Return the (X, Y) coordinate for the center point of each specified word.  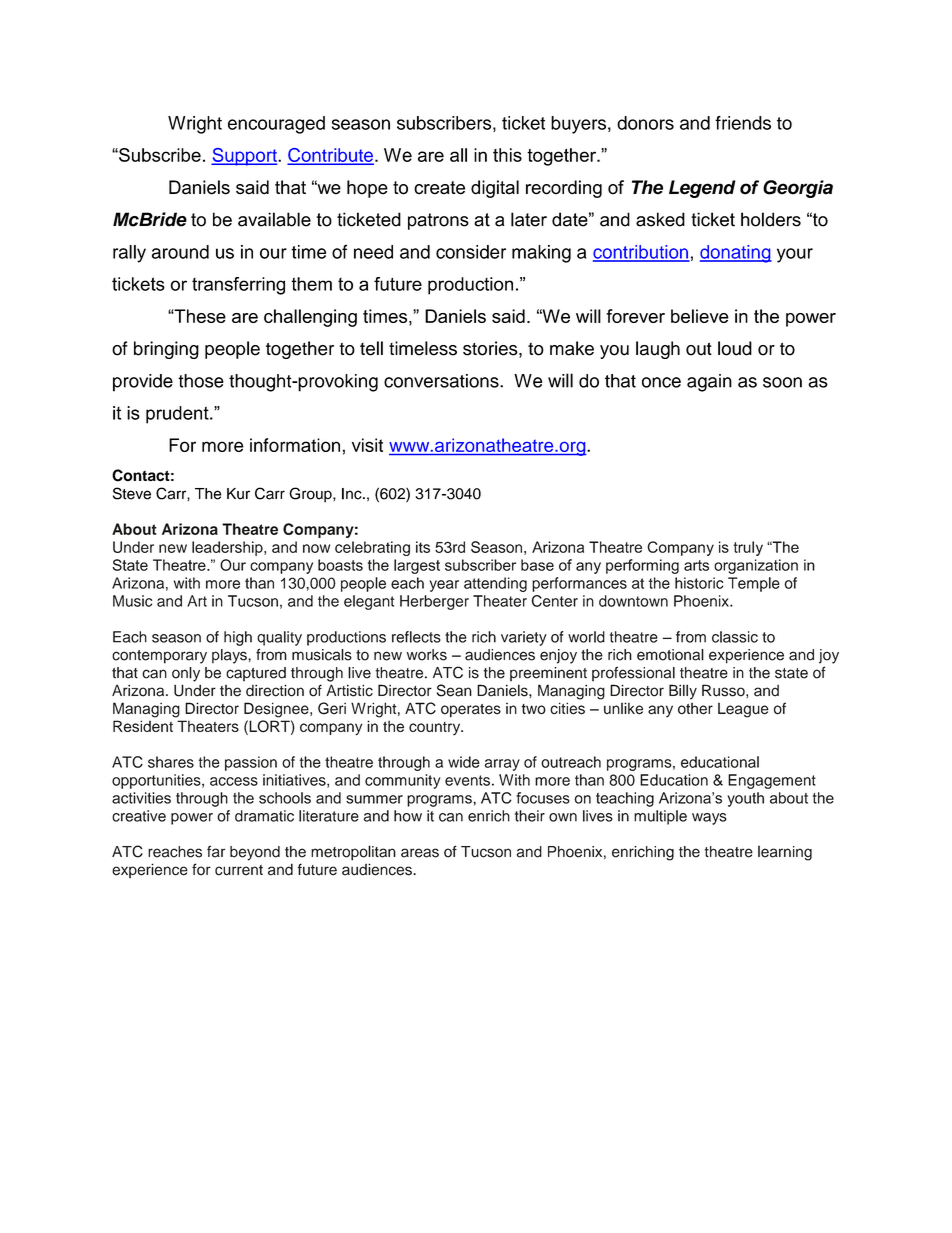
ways (709, 819)
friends (743, 123)
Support (245, 157)
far (216, 851)
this (507, 155)
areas (420, 853)
